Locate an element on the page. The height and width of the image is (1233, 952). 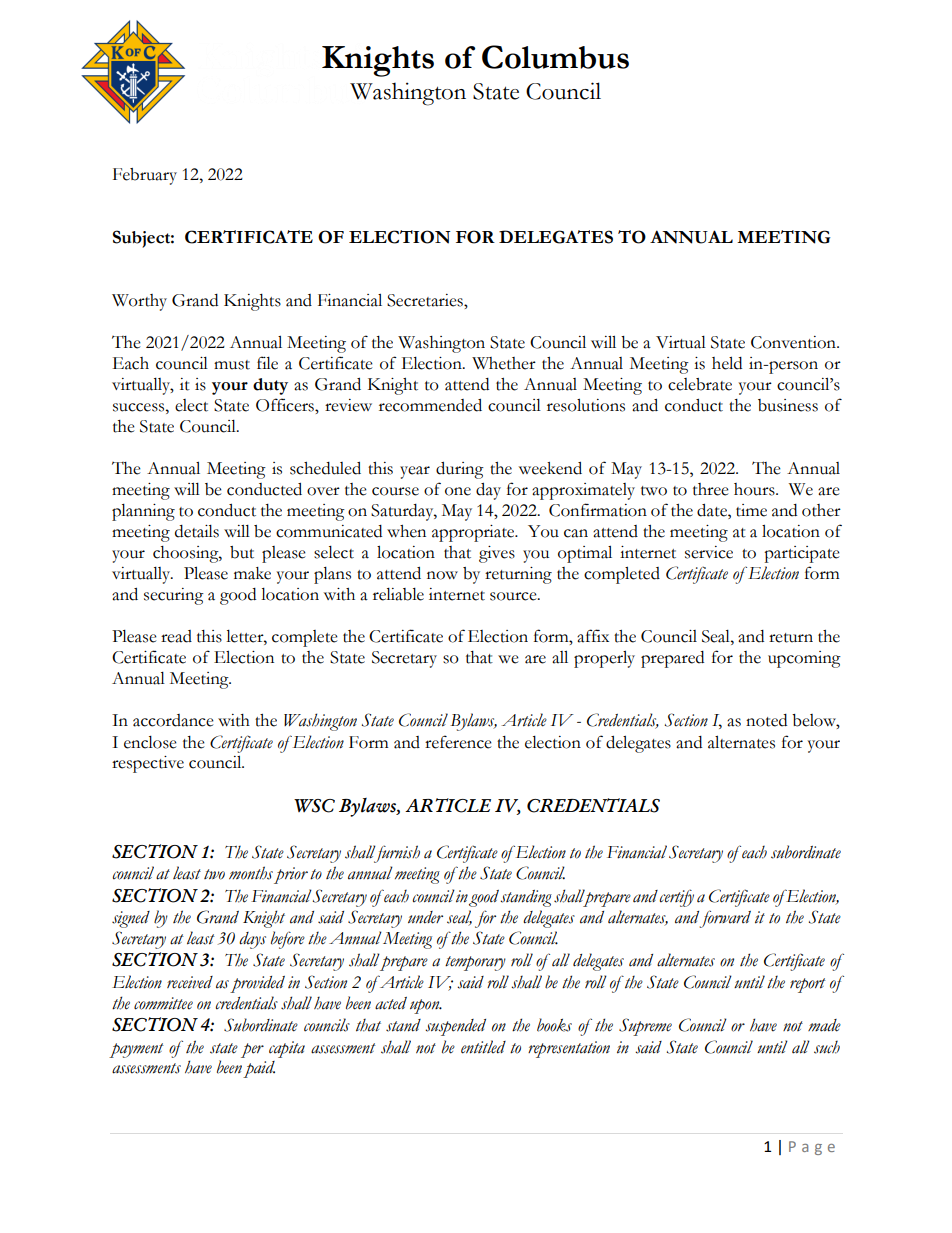
Columbus is located at coordinates (555, 57).
